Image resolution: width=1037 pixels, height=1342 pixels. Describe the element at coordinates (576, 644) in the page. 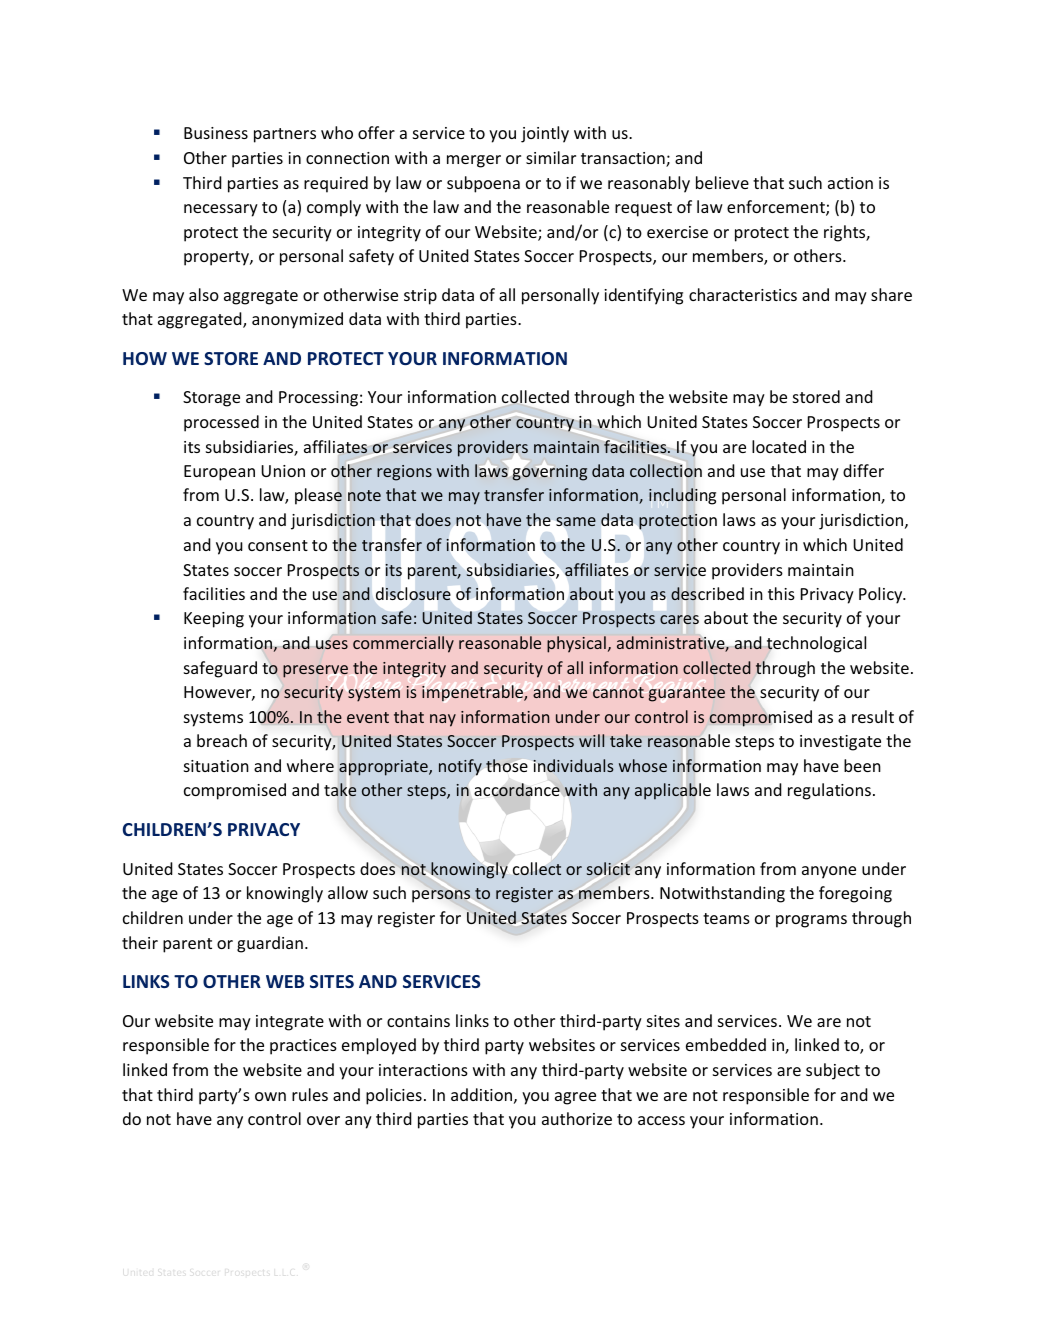

I see `physical` at that location.
